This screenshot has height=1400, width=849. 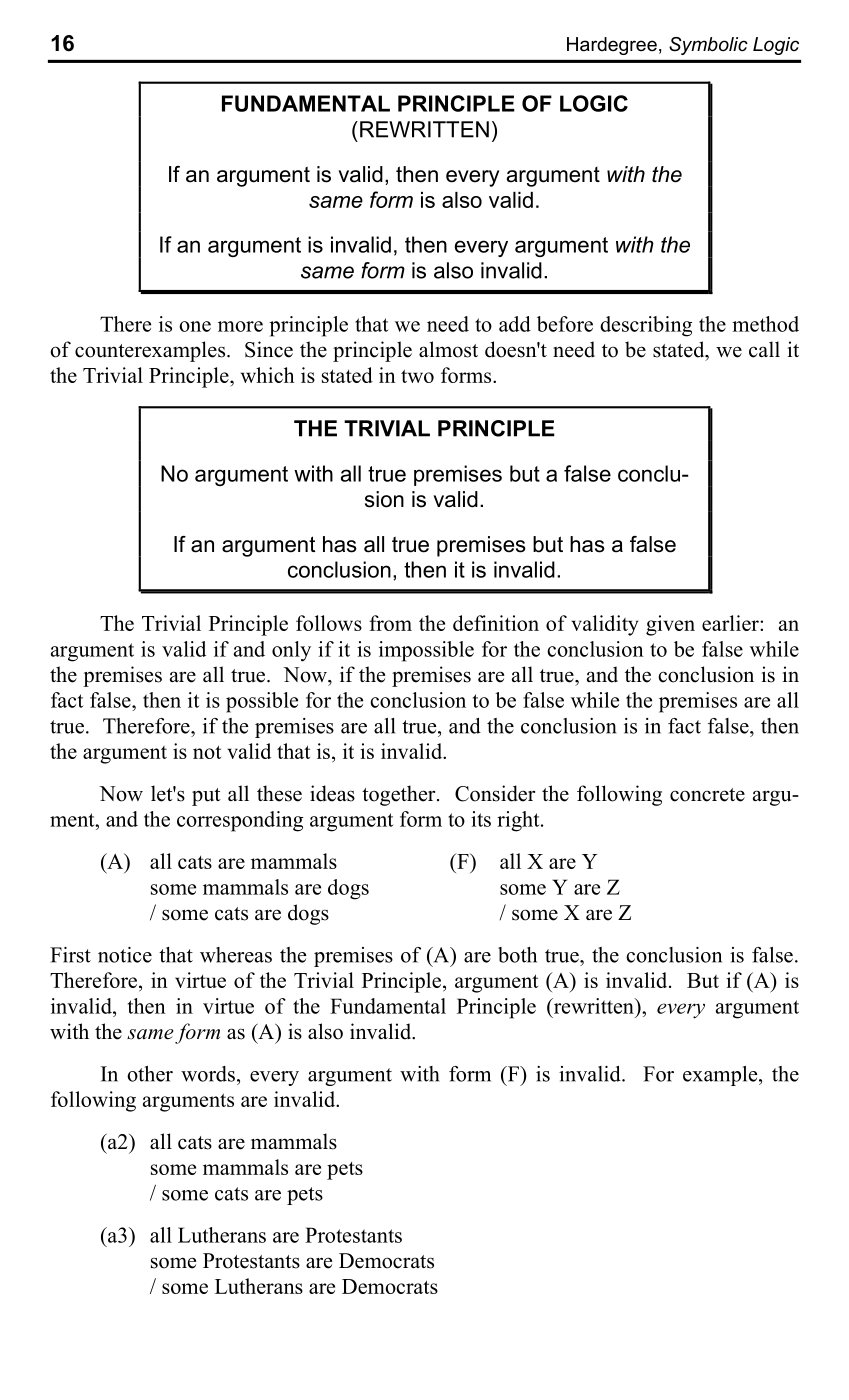 I want to click on describing, so click(x=646, y=326).
